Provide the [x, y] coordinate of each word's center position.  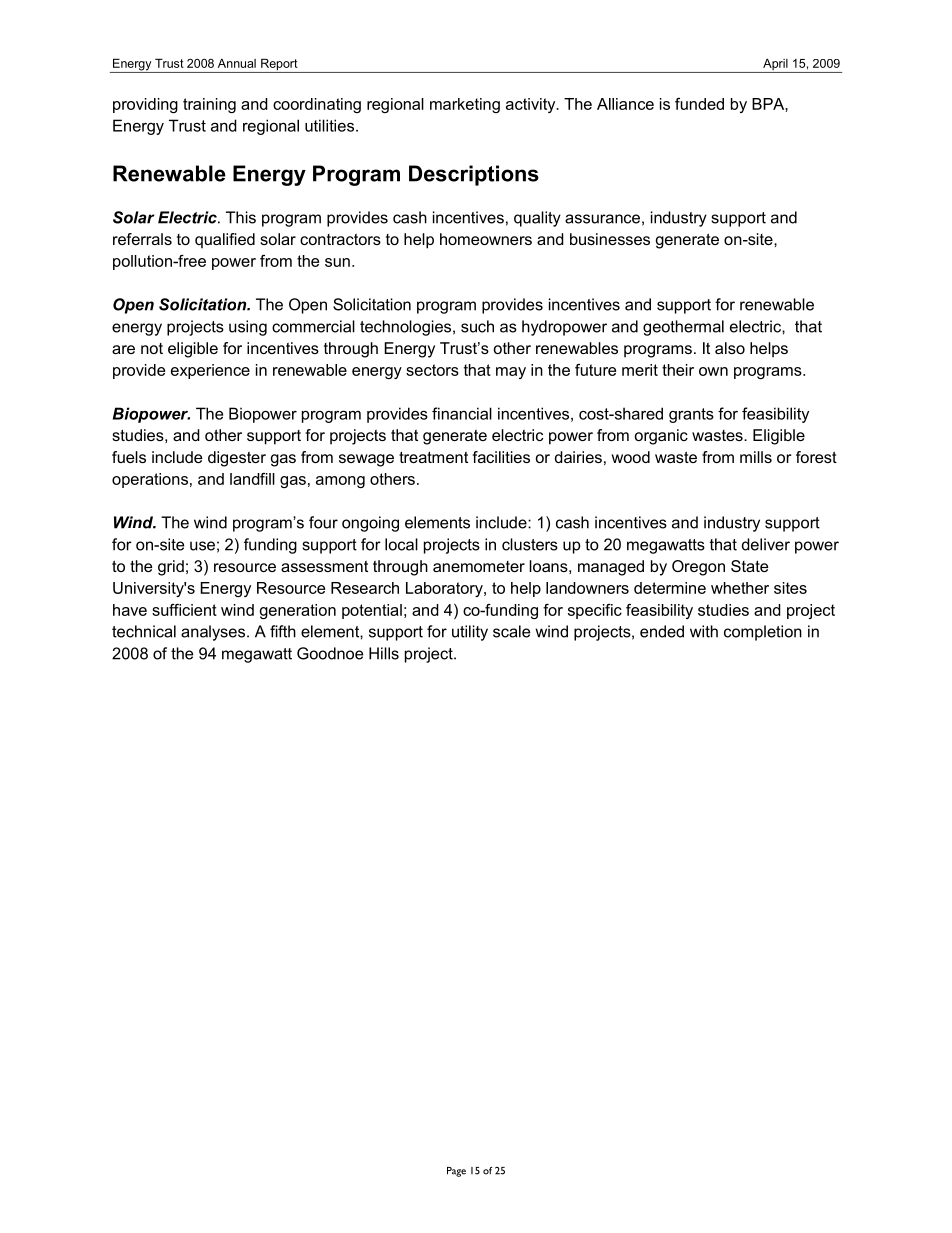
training [209, 105]
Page [456, 1172]
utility [470, 633]
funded [699, 104]
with [704, 631]
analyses [214, 633]
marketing [465, 105]
